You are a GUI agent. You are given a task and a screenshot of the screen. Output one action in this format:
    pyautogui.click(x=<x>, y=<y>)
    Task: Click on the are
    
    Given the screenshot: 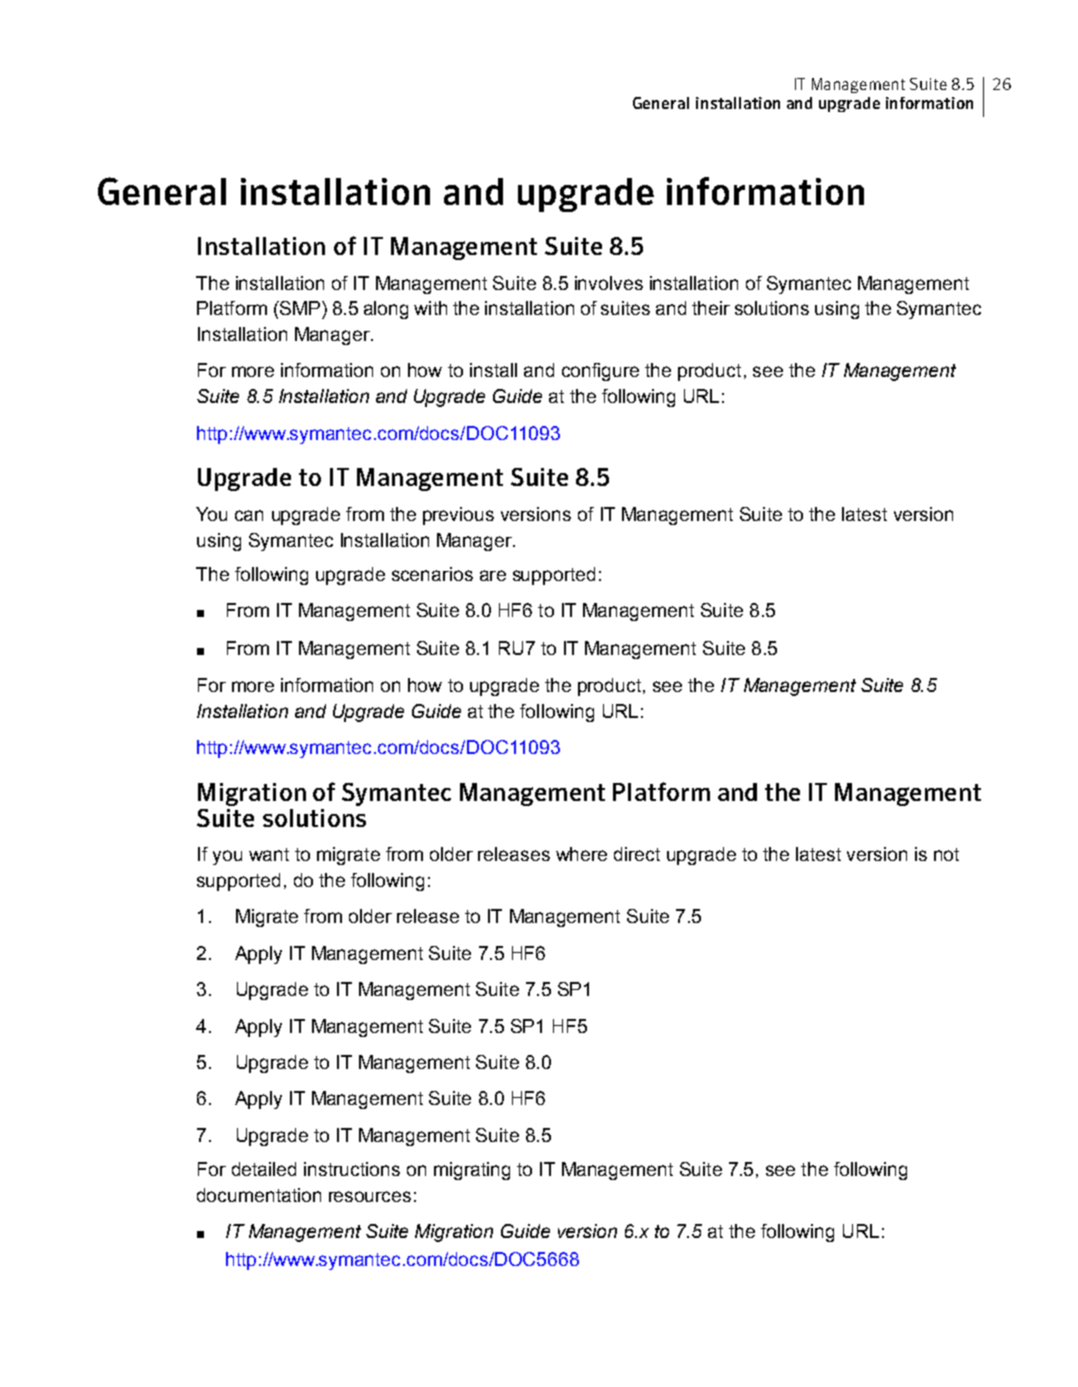 What is the action you would take?
    pyautogui.click(x=493, y=575)
